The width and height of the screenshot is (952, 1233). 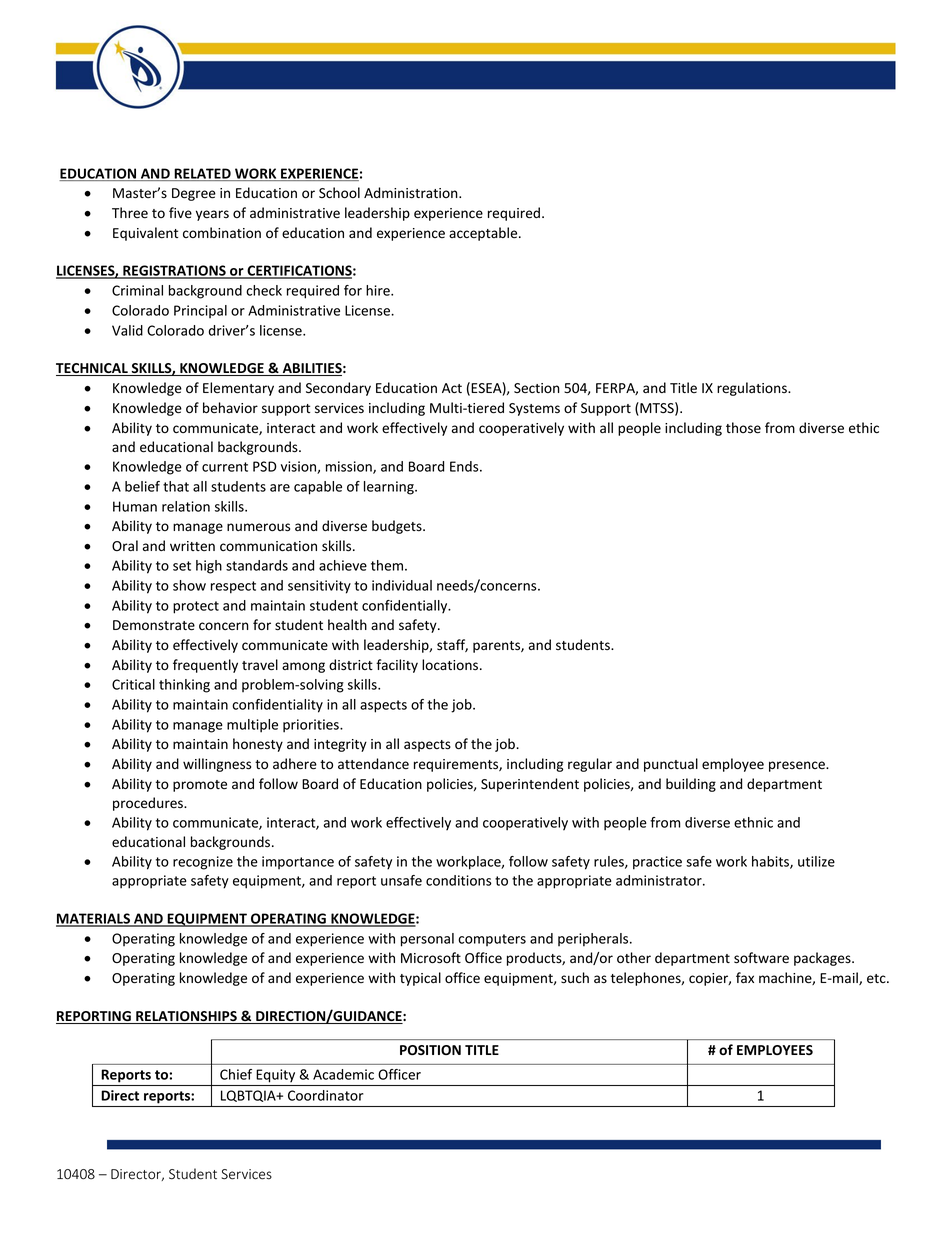 I want to click on presence, so click(x=798, y=766).
